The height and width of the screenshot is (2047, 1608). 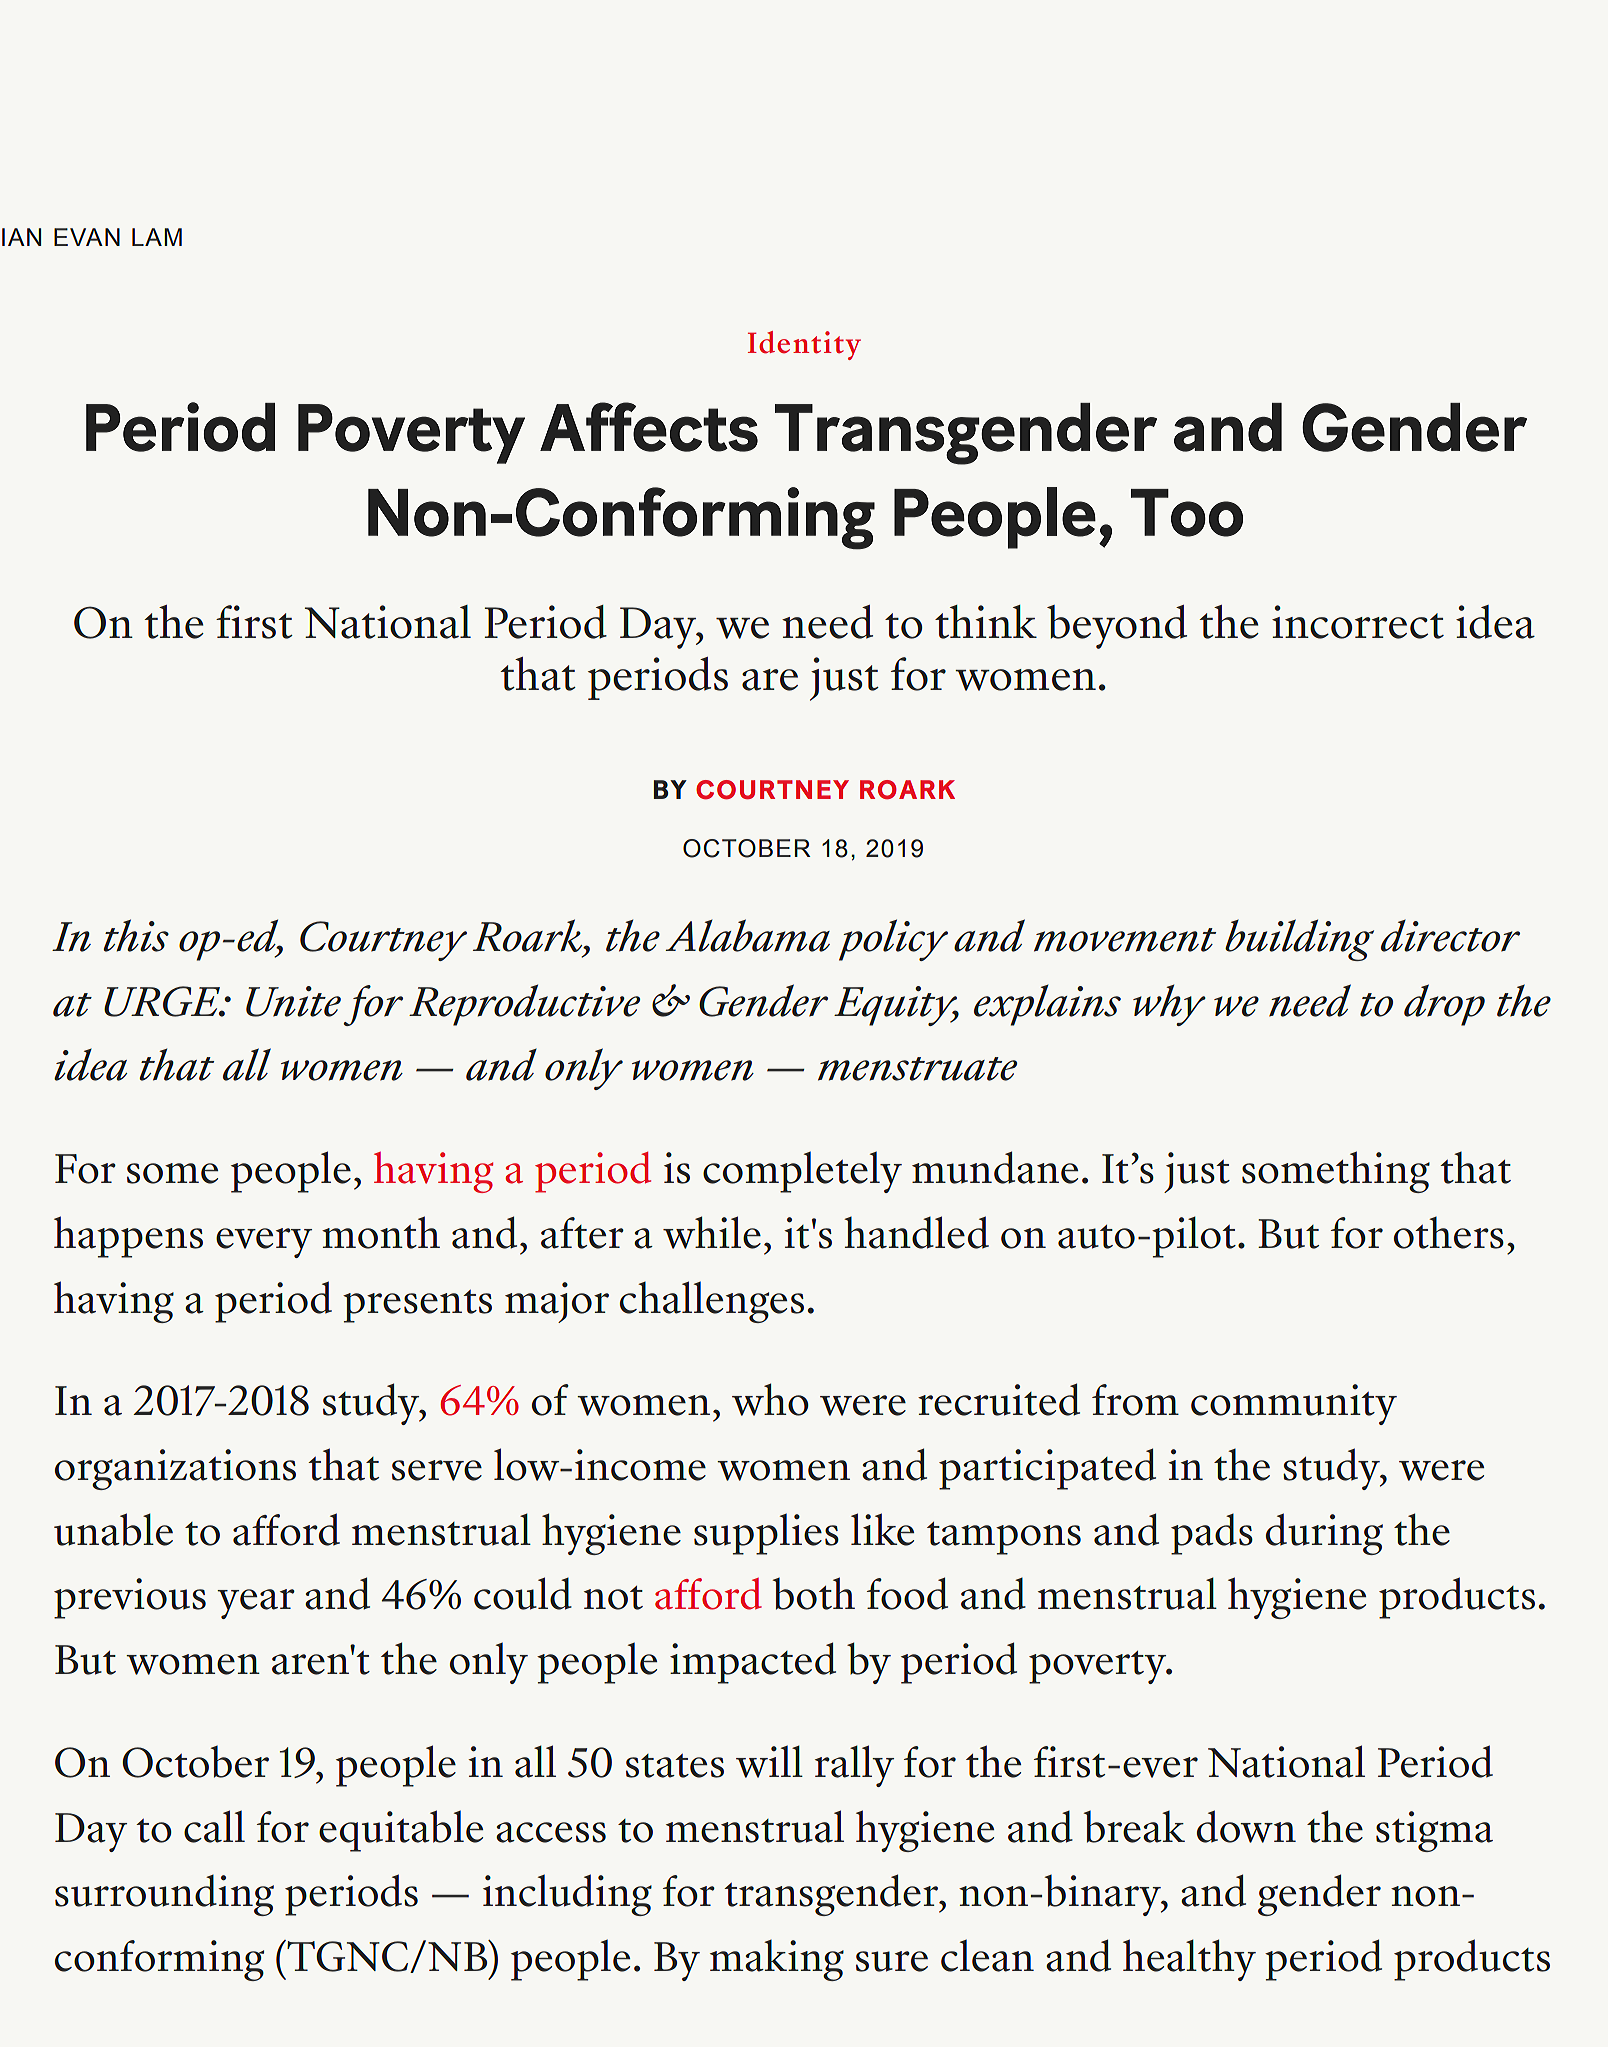 I want to click on surrounding, so click(x=164, y=1895).
